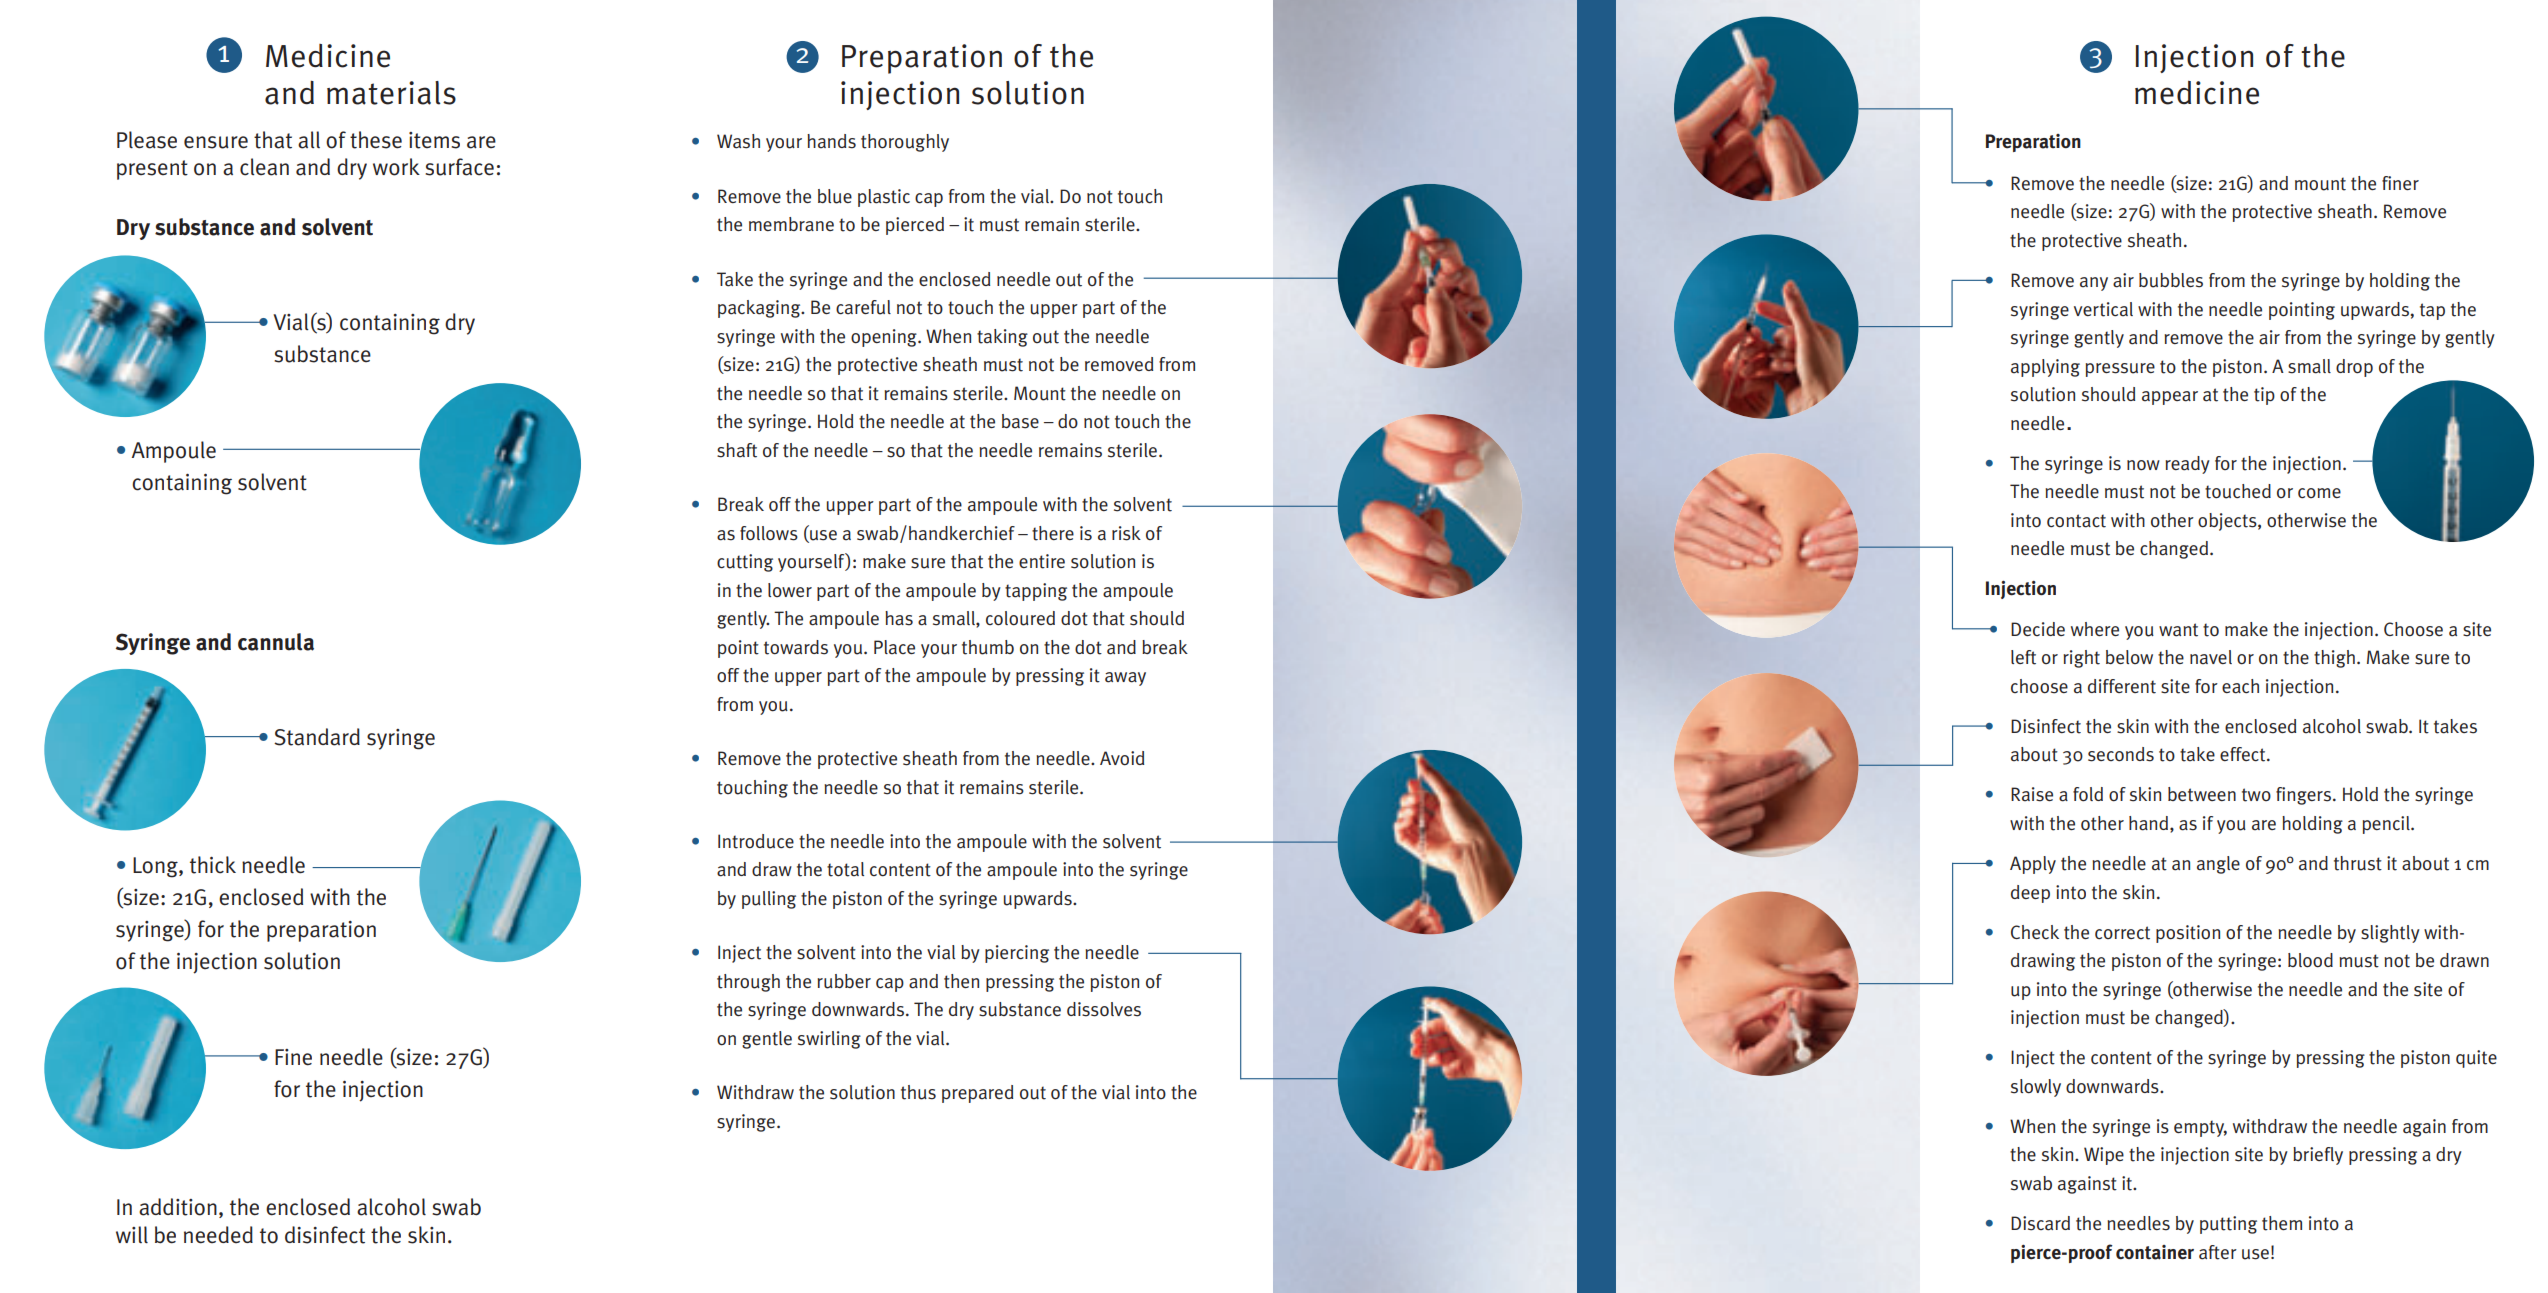  What do you see at coordinates (977, 1094) in the screenshot?
I see `prepared` at bounding box center [977, 1094].
